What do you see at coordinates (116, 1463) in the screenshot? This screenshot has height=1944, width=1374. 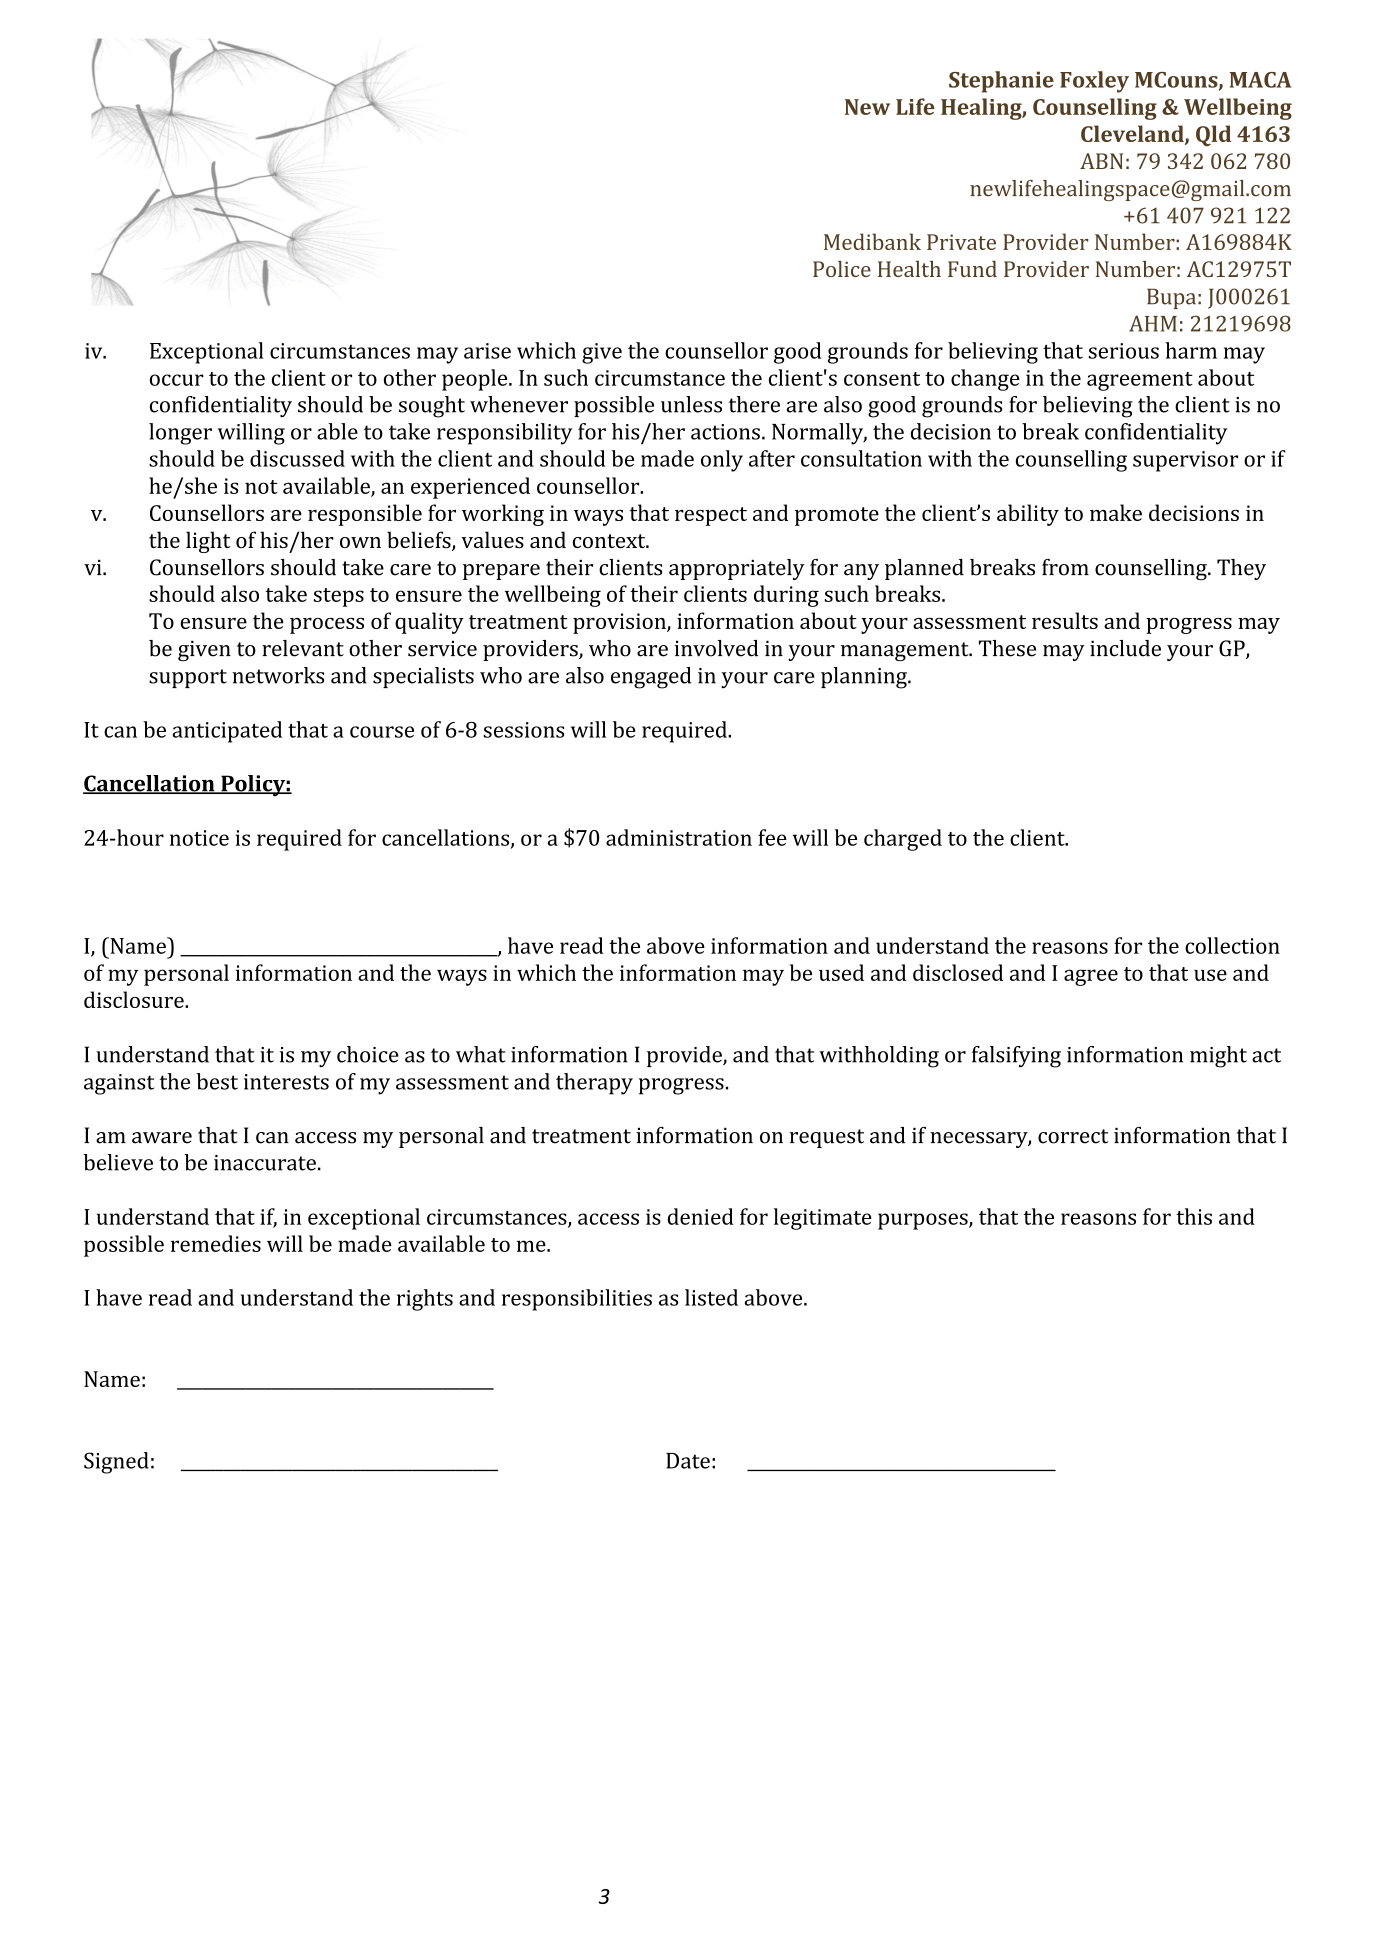 I see `Signed` at bounding box center [116, 1463].
